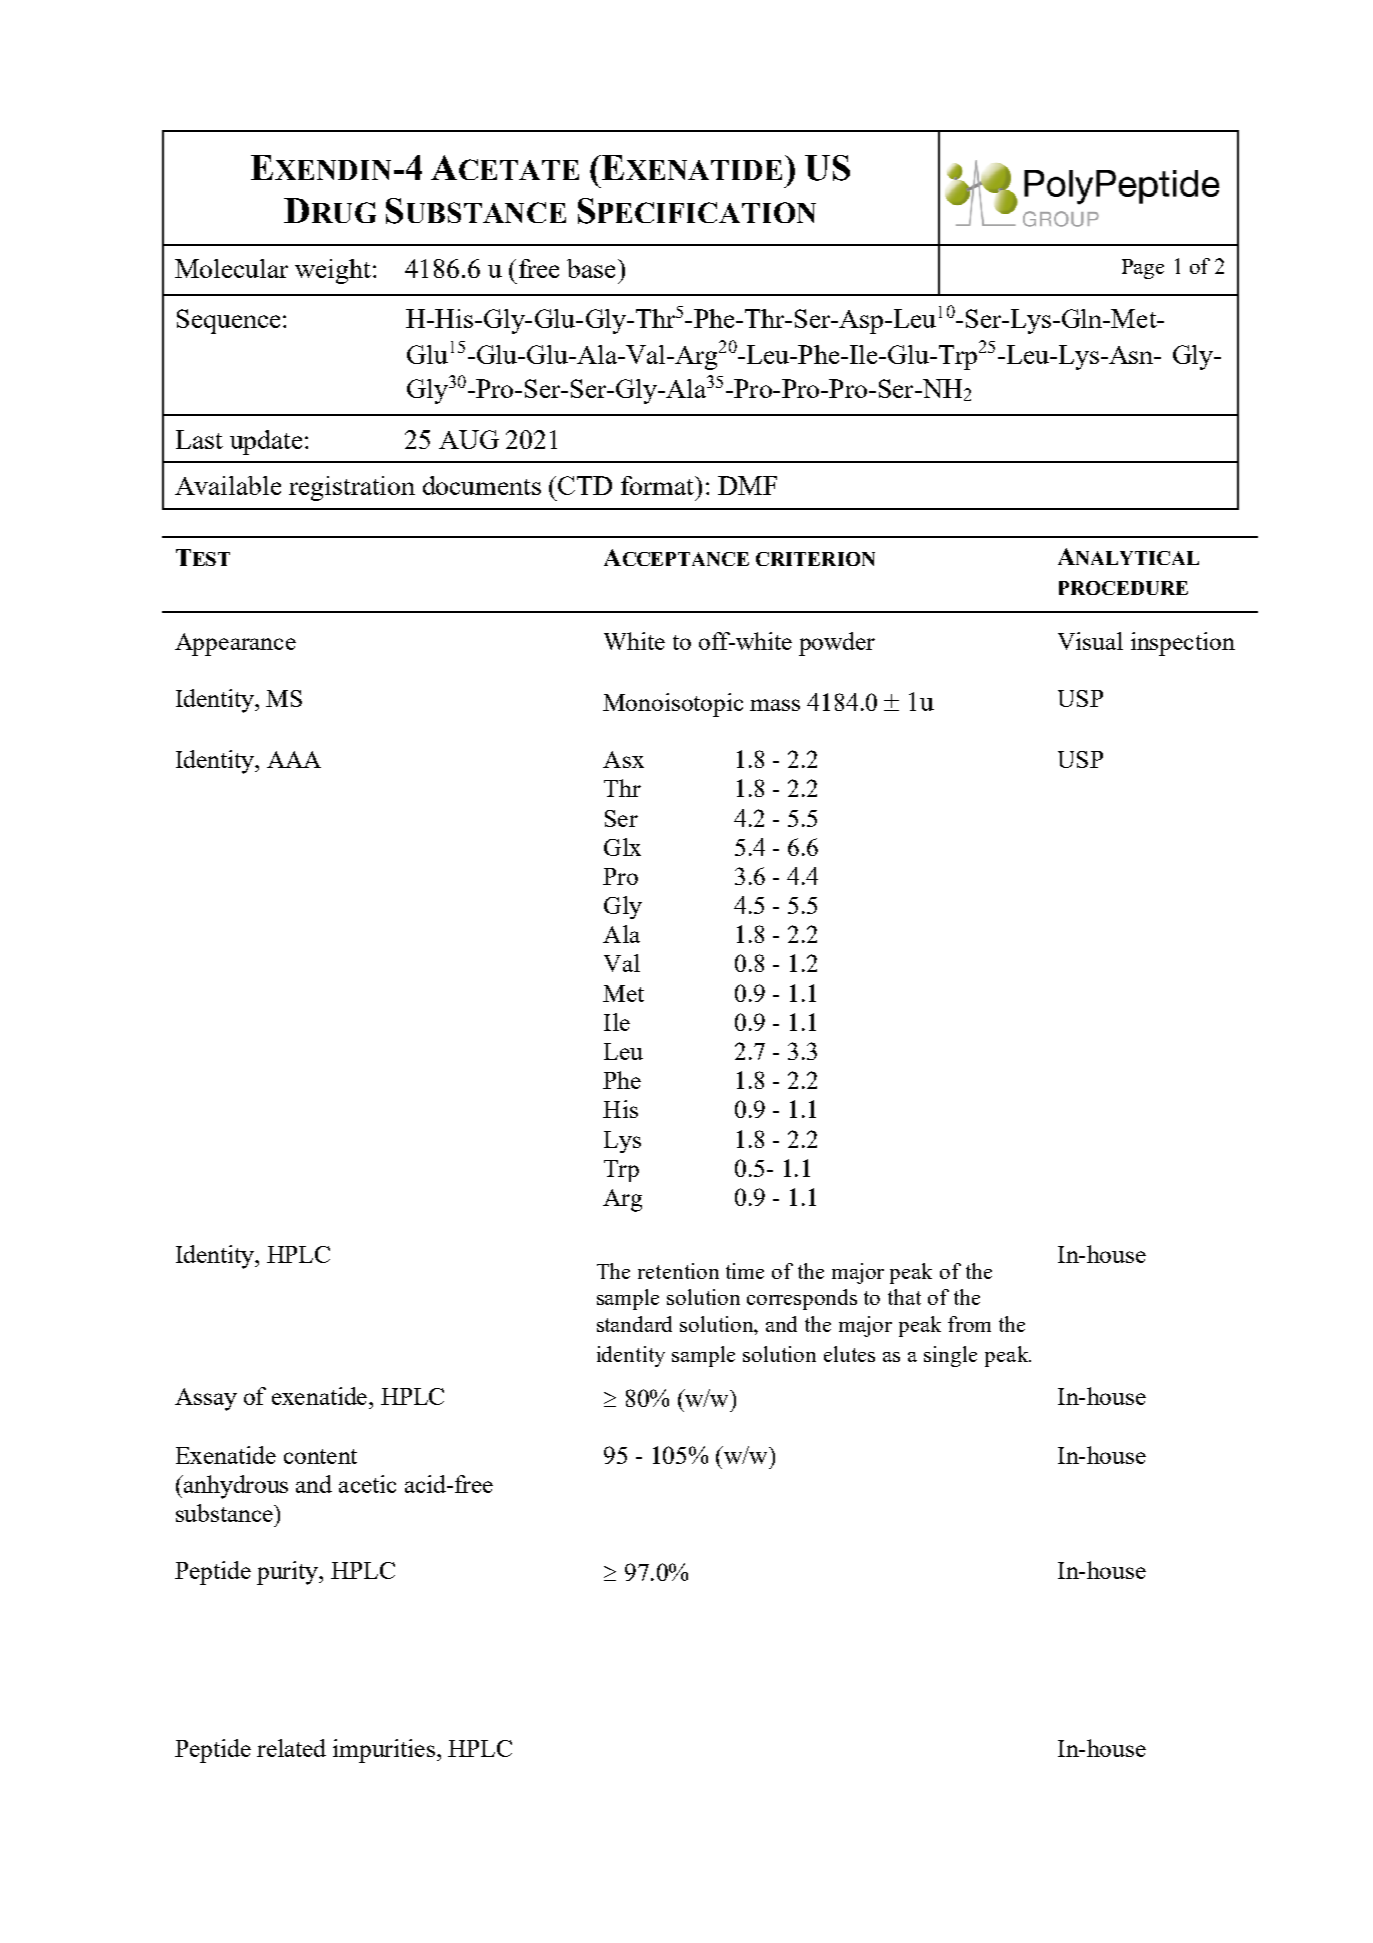 This document has height=1943, width=1373. I want to click on weight, so click(334, 271).
